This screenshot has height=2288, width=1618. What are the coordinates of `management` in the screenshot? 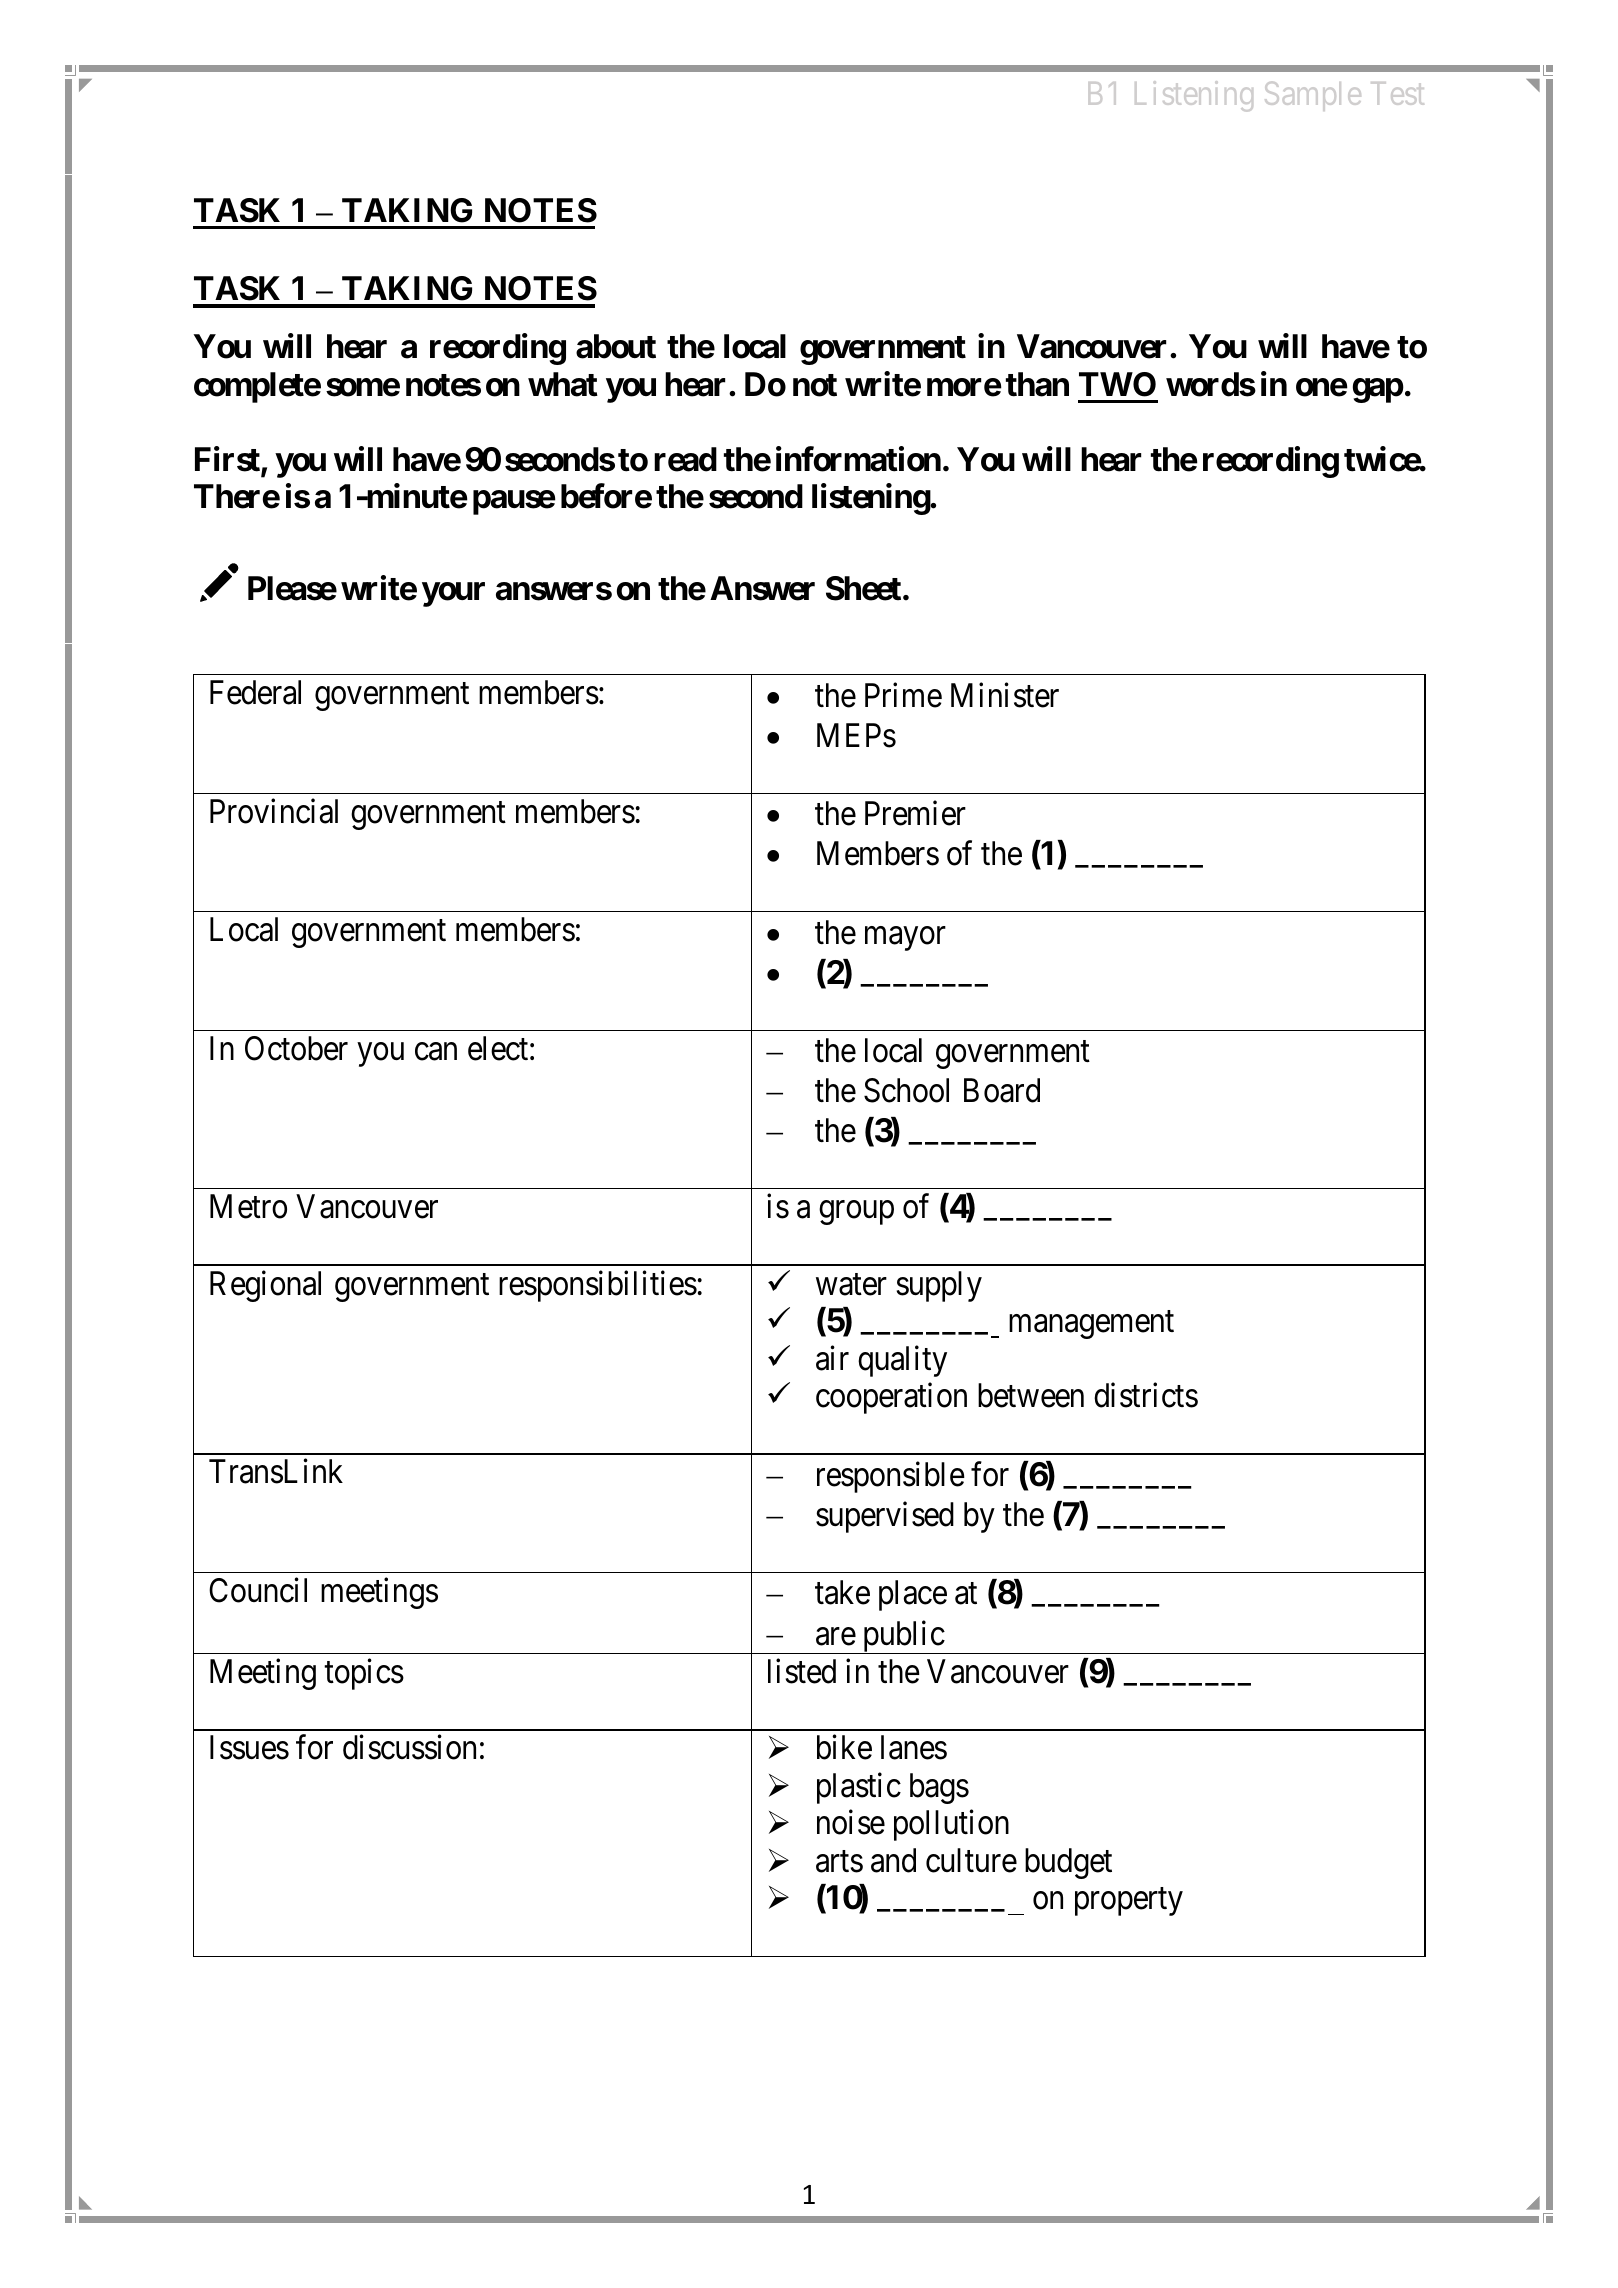 It's located at (1091, 1325).
